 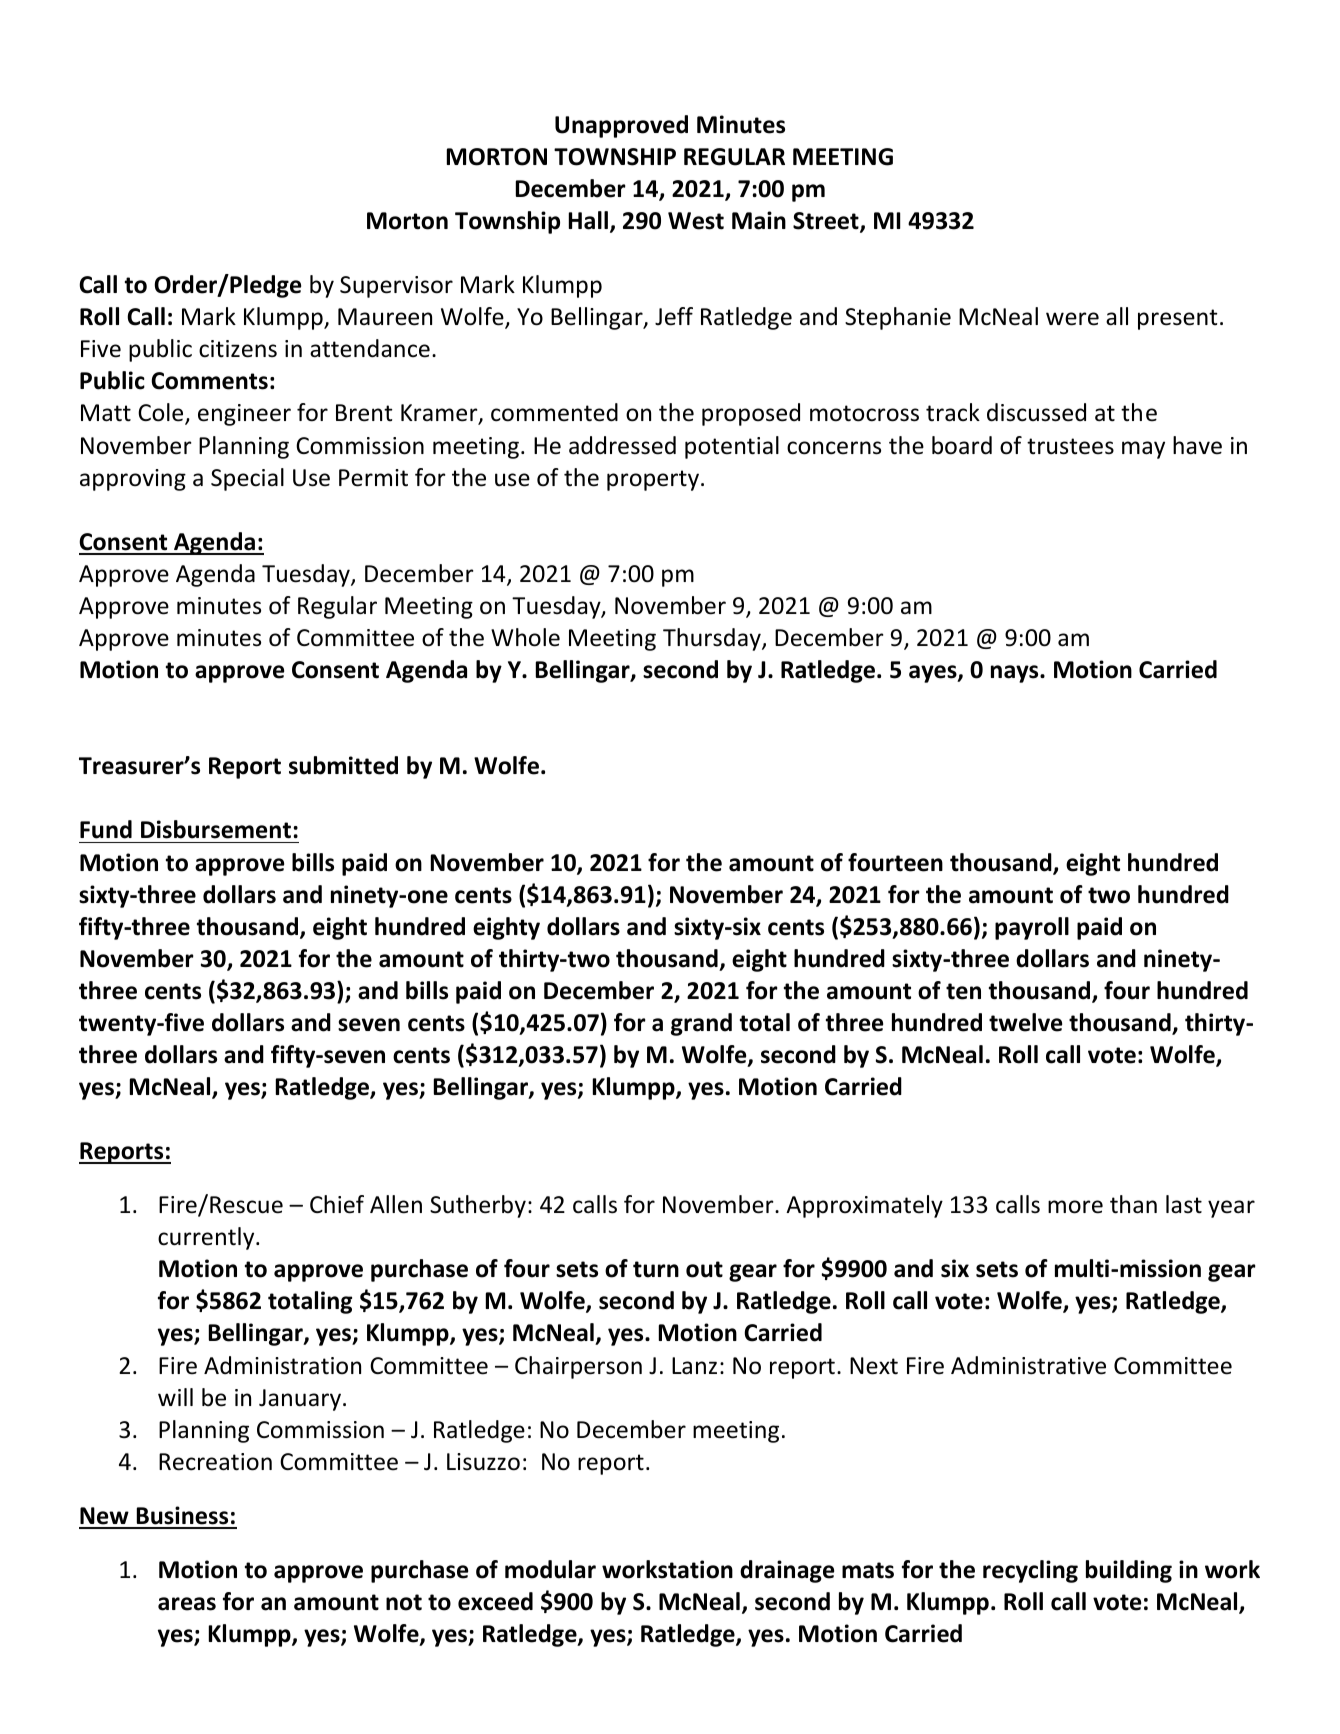 What do you see at coordinates (337, 1204) in the document?
I see `Chief` at bounding box center [337, 1204].
